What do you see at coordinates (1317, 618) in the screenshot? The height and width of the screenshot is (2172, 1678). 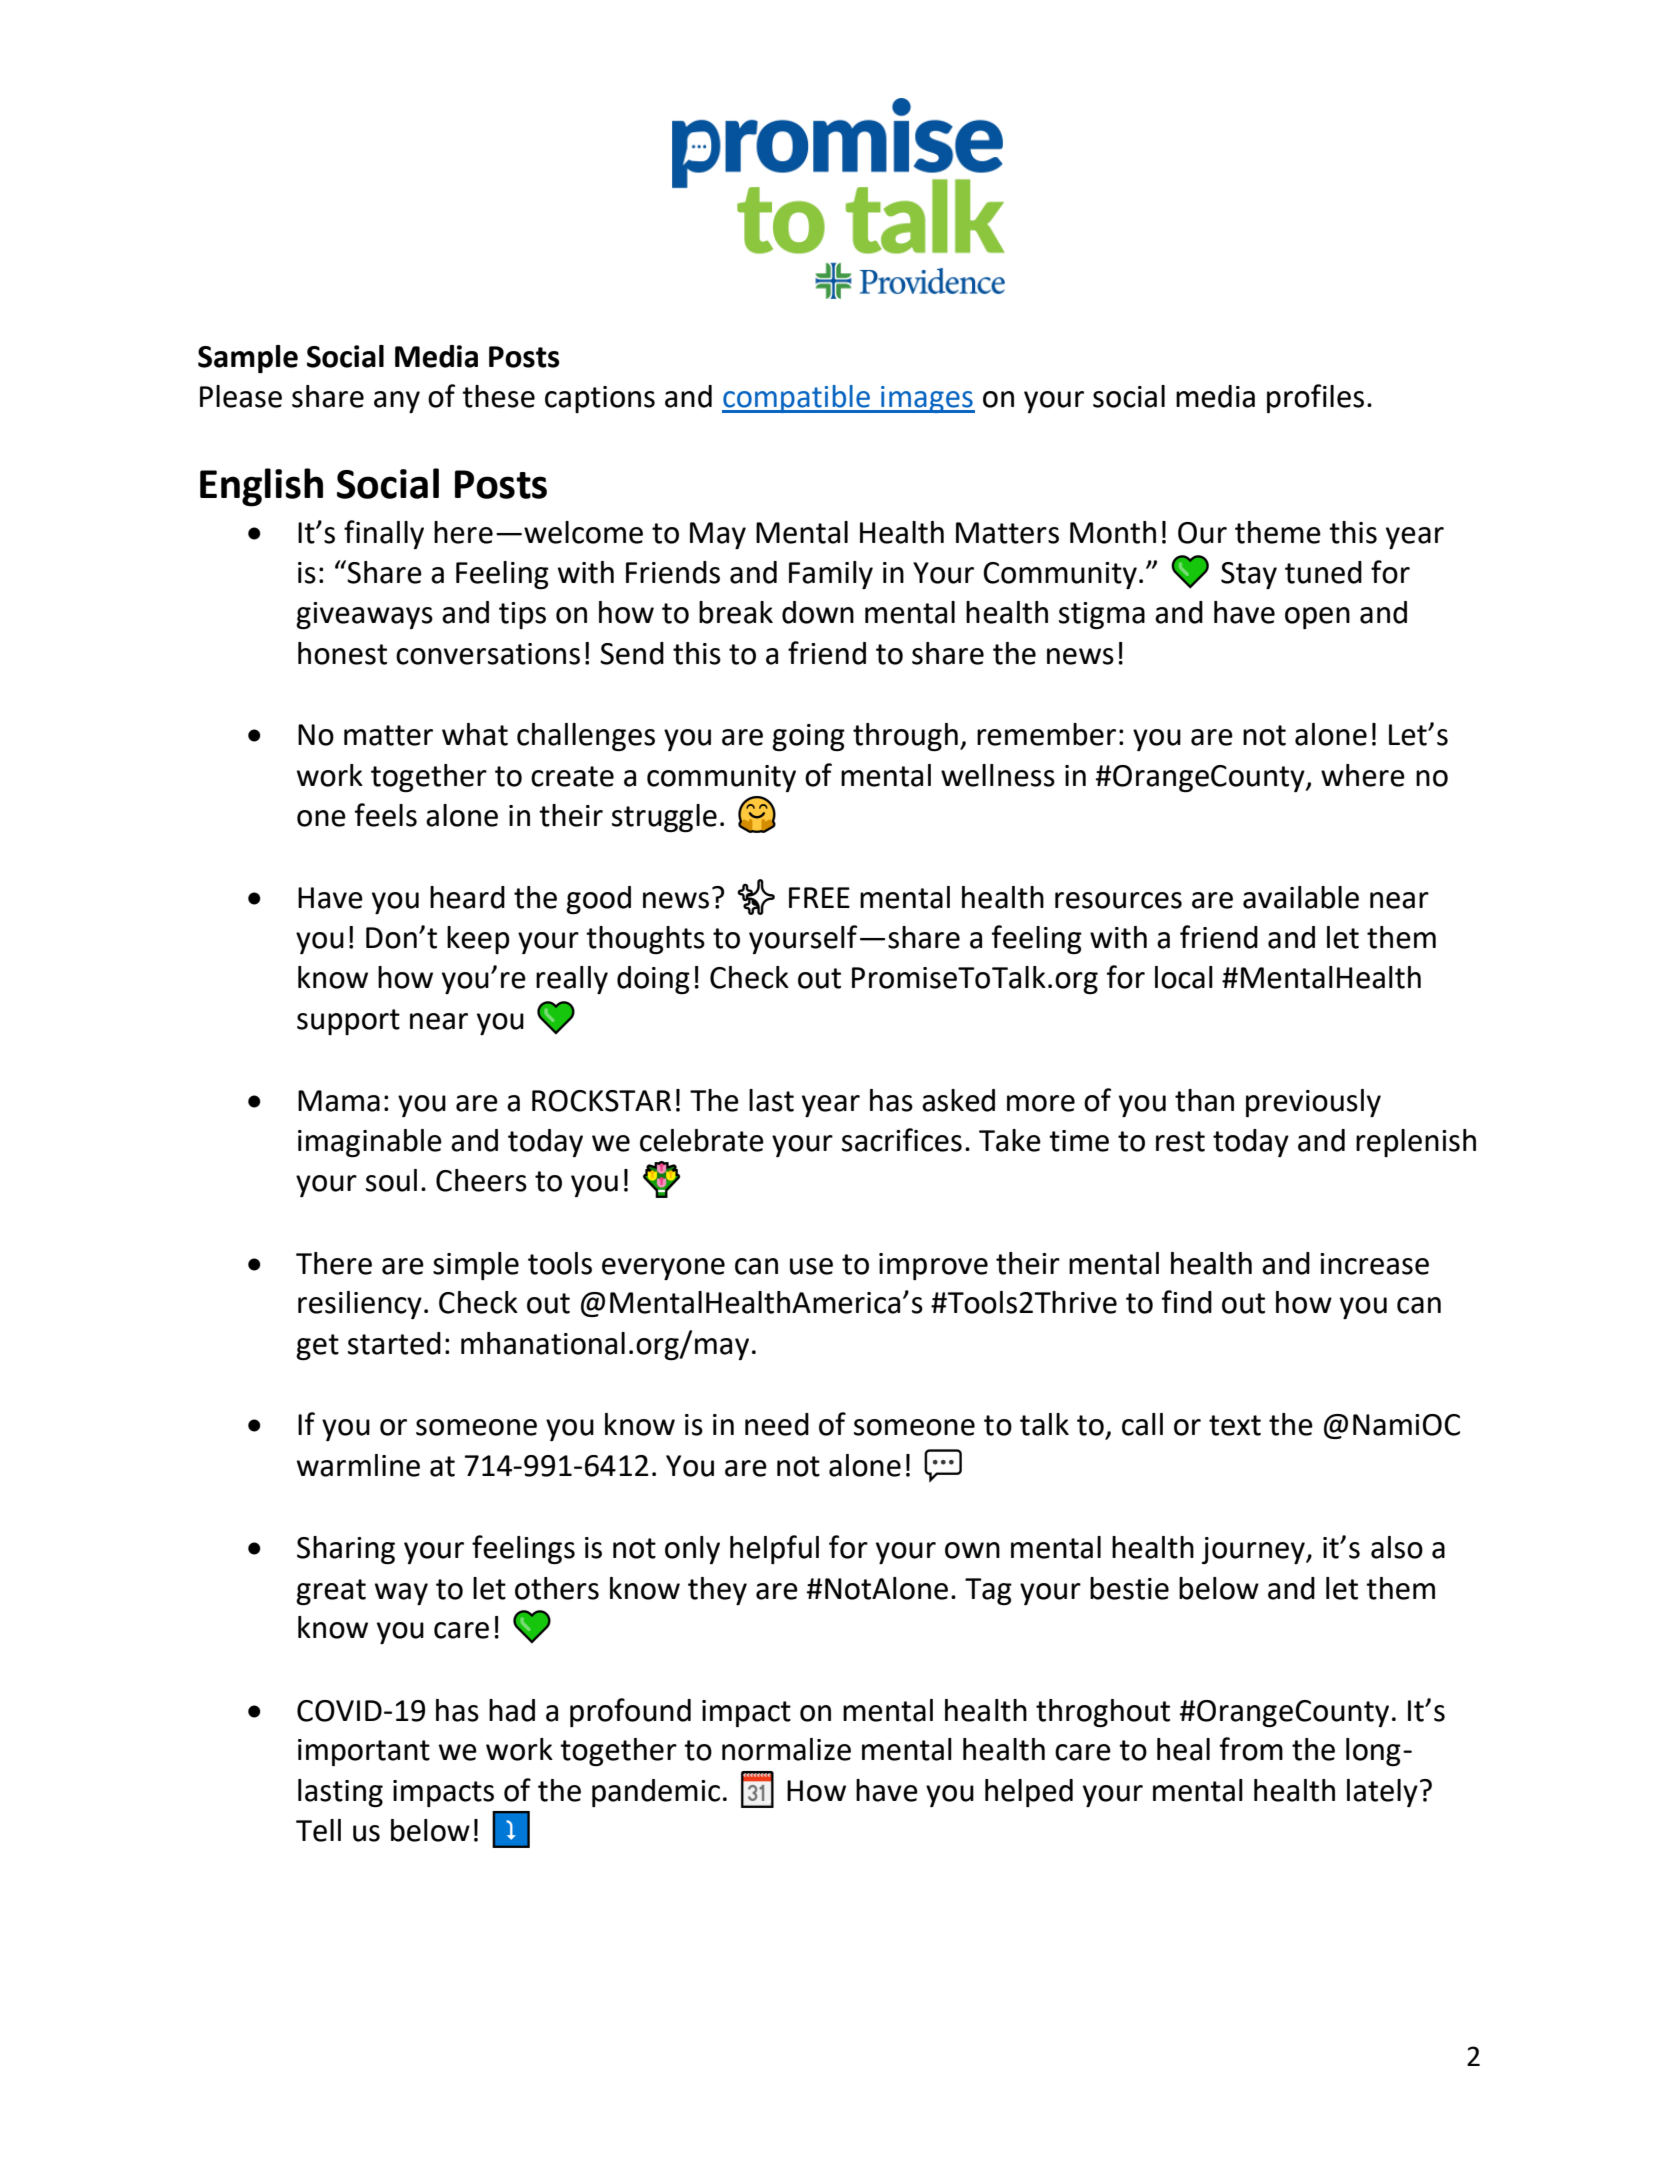 I see `open` at bounding box center [1317, 618].
